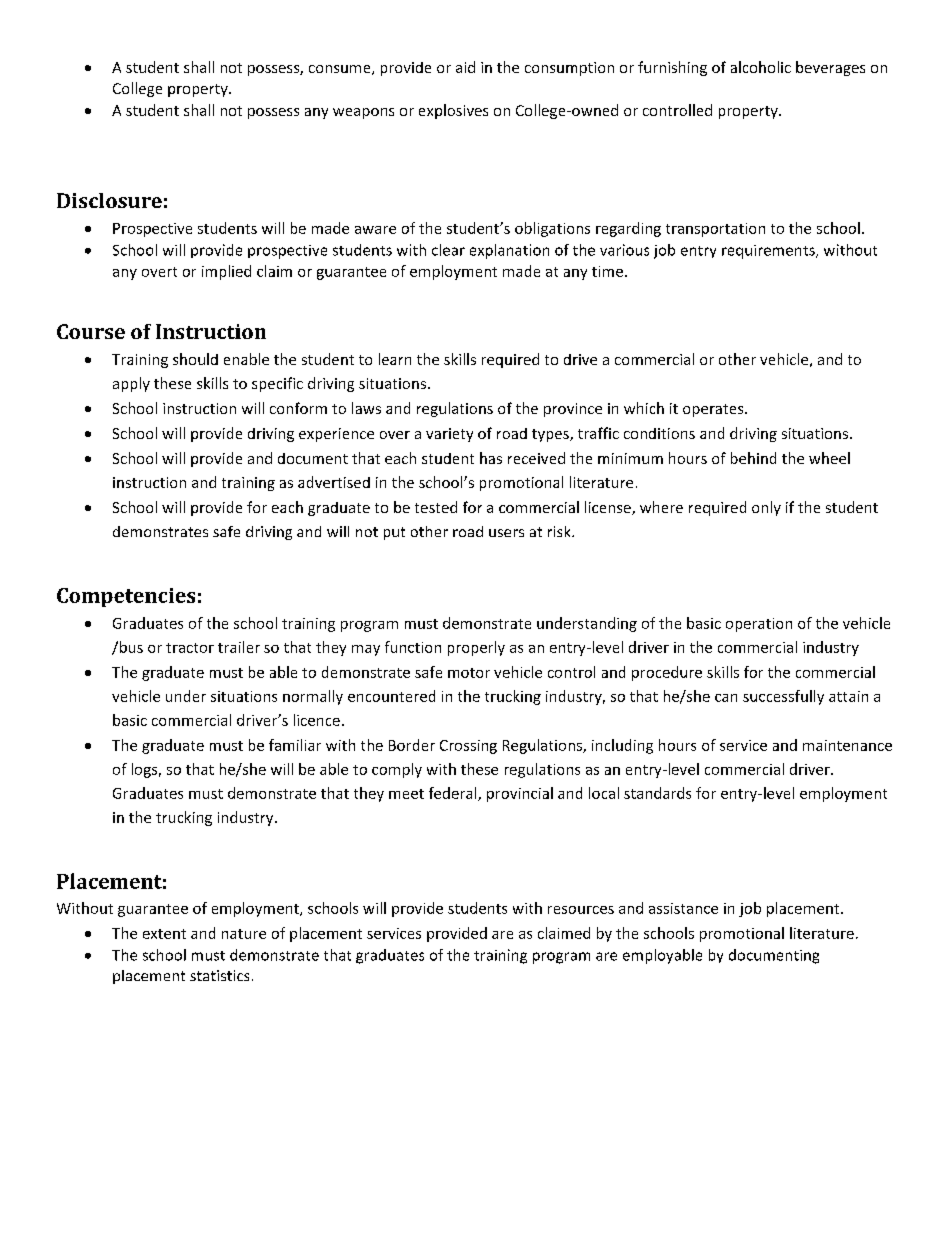 Image resolution: width=952 pixels, height=1233 pixels. What do you see at coordinates (341, 70) in the screenshot?
I see `consume` at bounding box center [341, 70].
